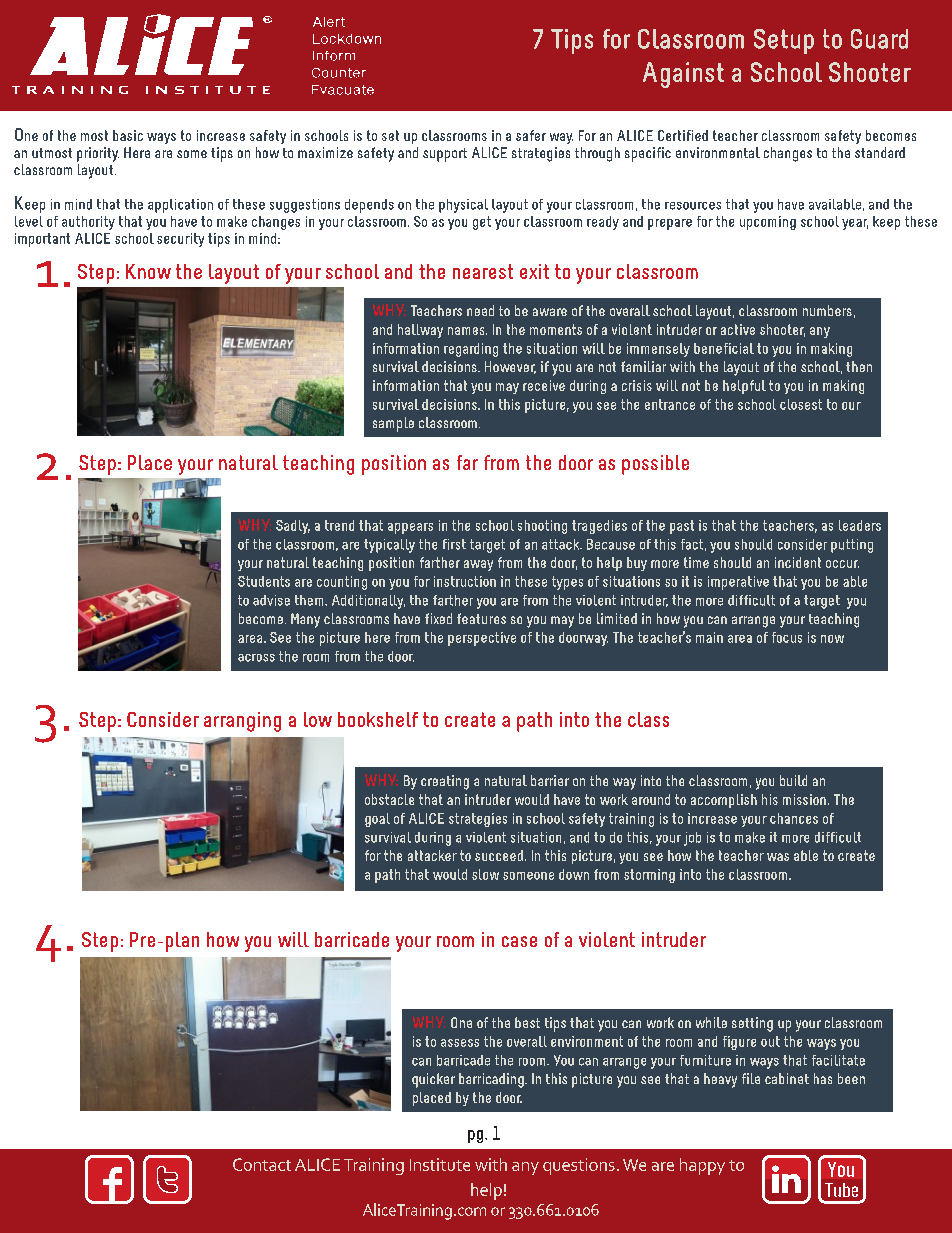 Image resolution: width=952 pixels, height=1233 pixels. I want to click on Contact, so click(262, 1164).
